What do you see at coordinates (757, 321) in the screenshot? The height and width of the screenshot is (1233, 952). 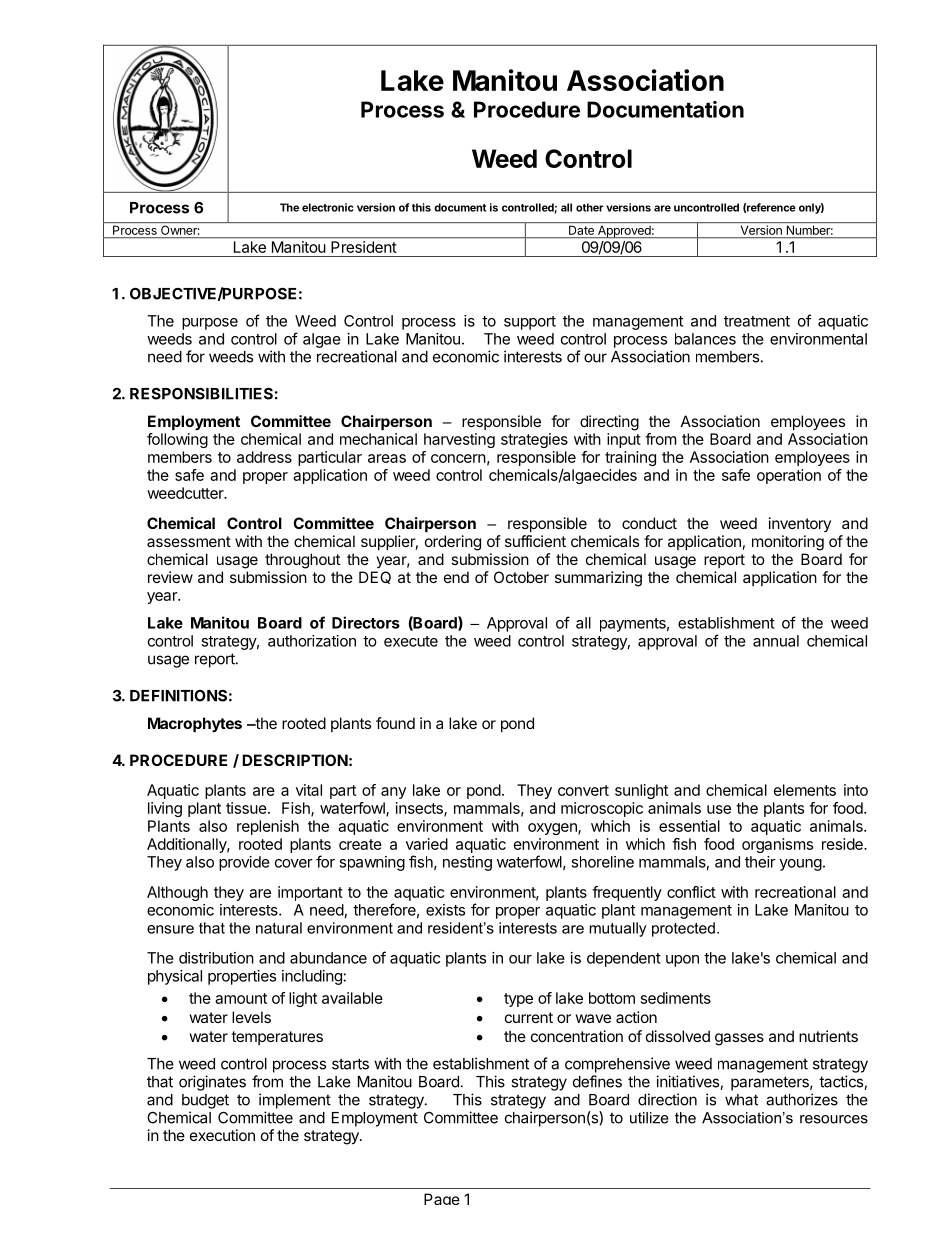 I see `treatment` at bounding box center [757, 321].
